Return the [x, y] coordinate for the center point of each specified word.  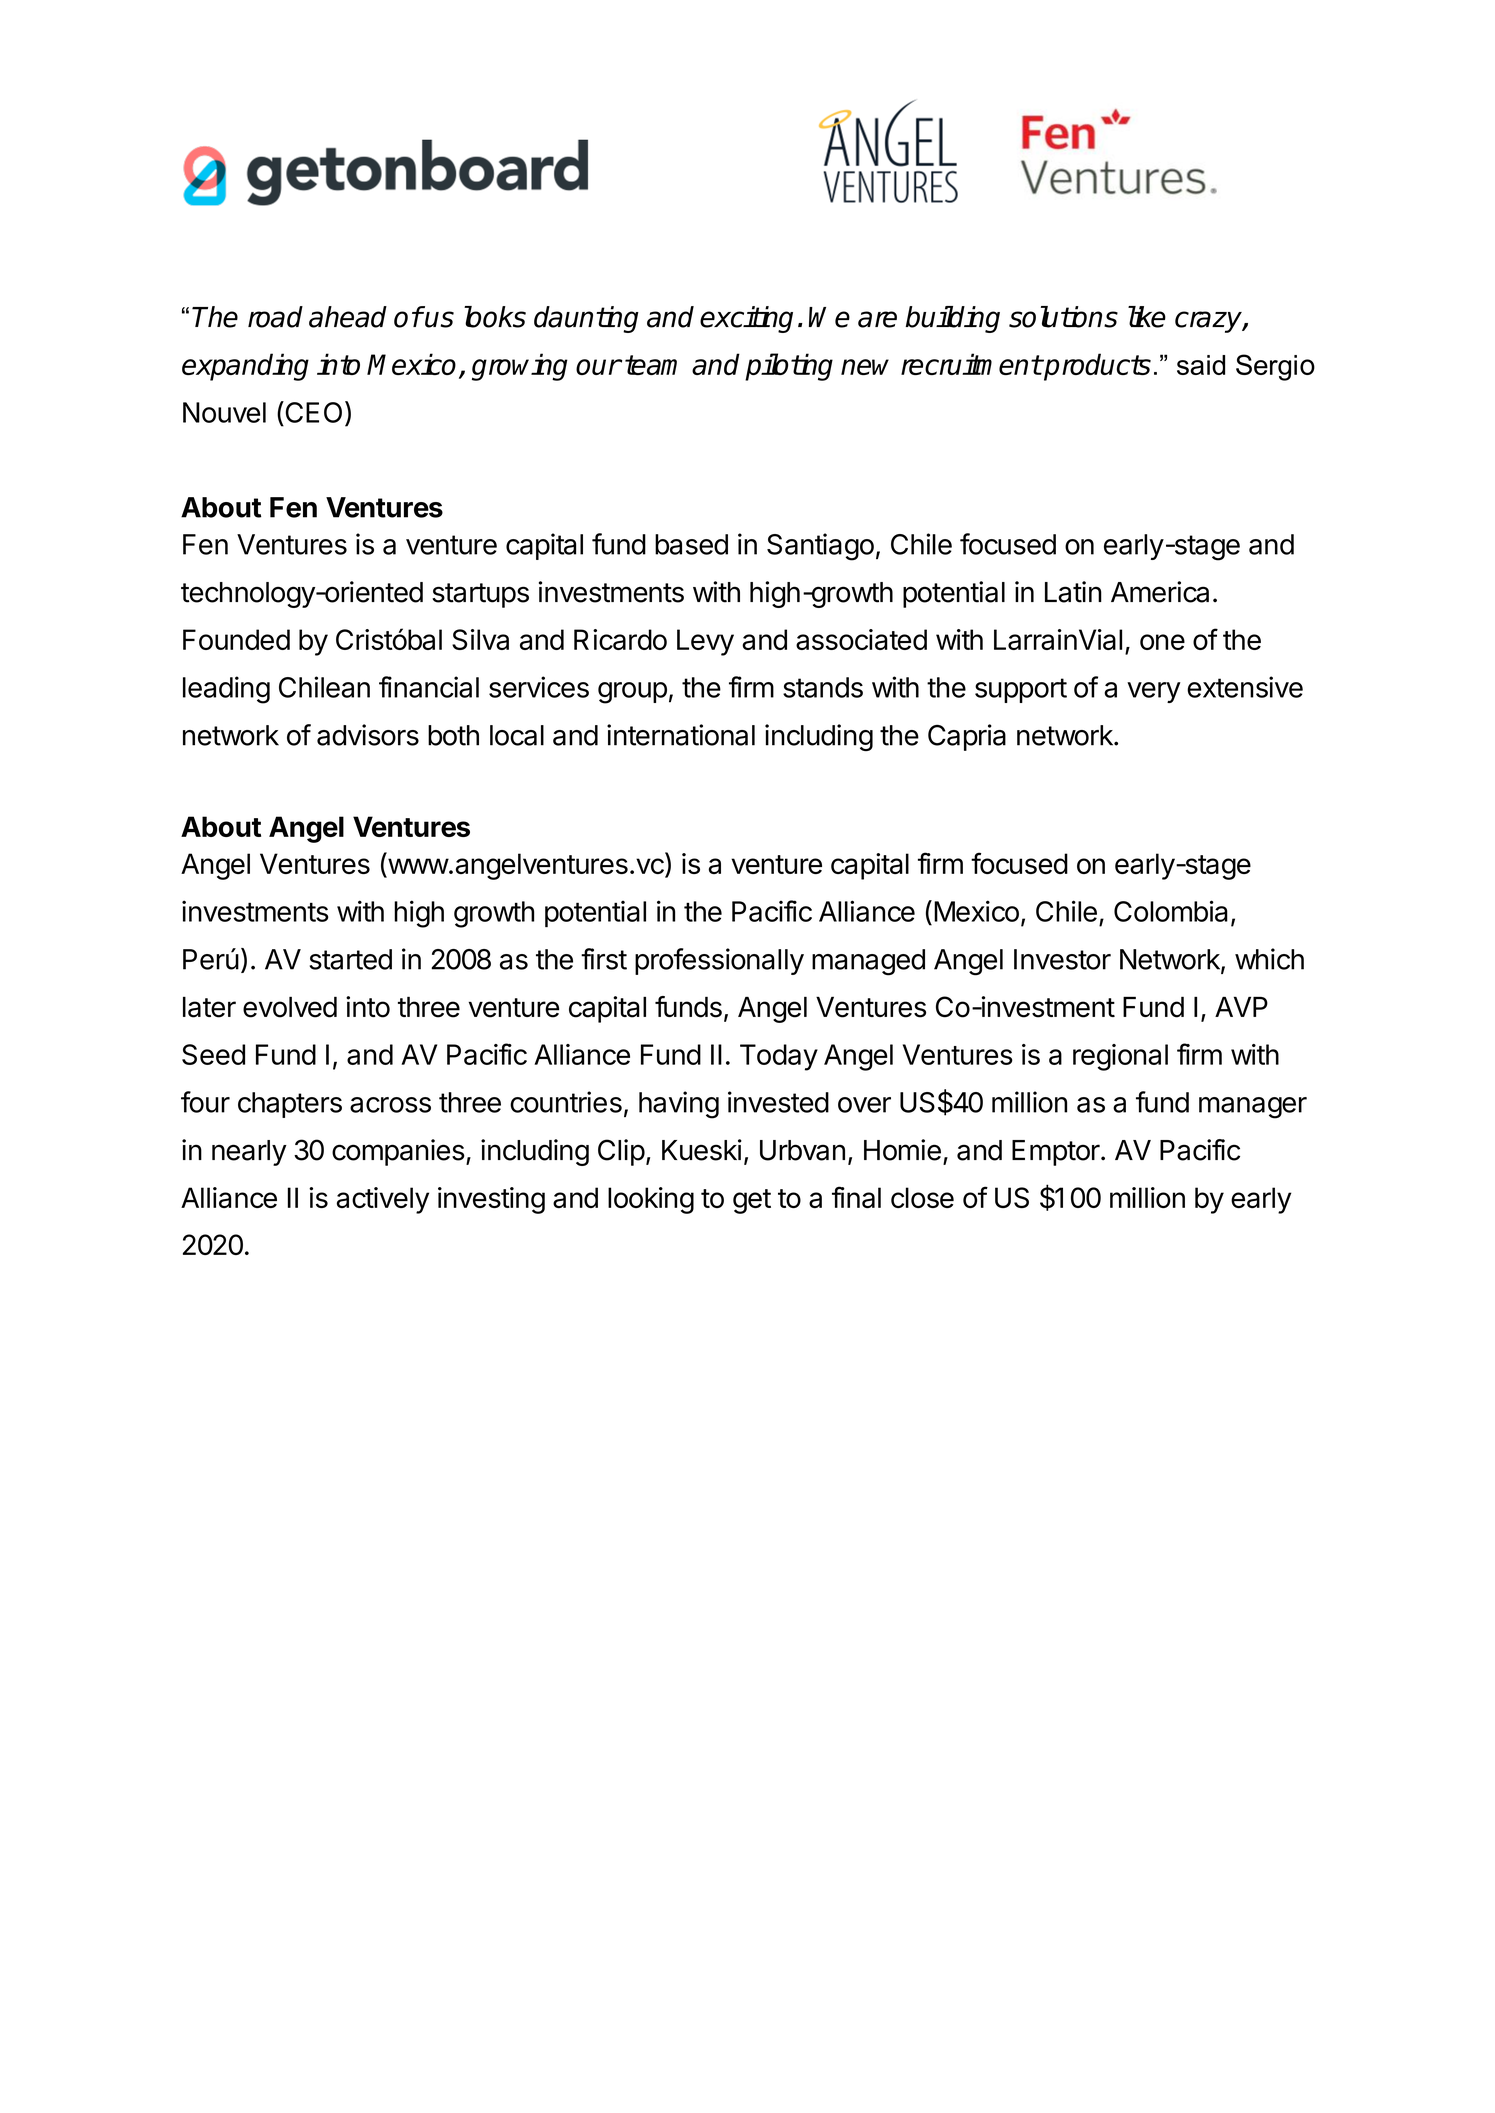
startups [480, 595]
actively [383, 1200]
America [1160, 592]
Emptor [1056, 1153]
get [752, 1201]
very [1154, 692]
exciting [746, 319]
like [1147, 317]
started [351, 959]
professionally [719, 961]
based [691, 544]
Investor [1062, 959]
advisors [368, 735]
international [681, 735]
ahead [348, 317]
